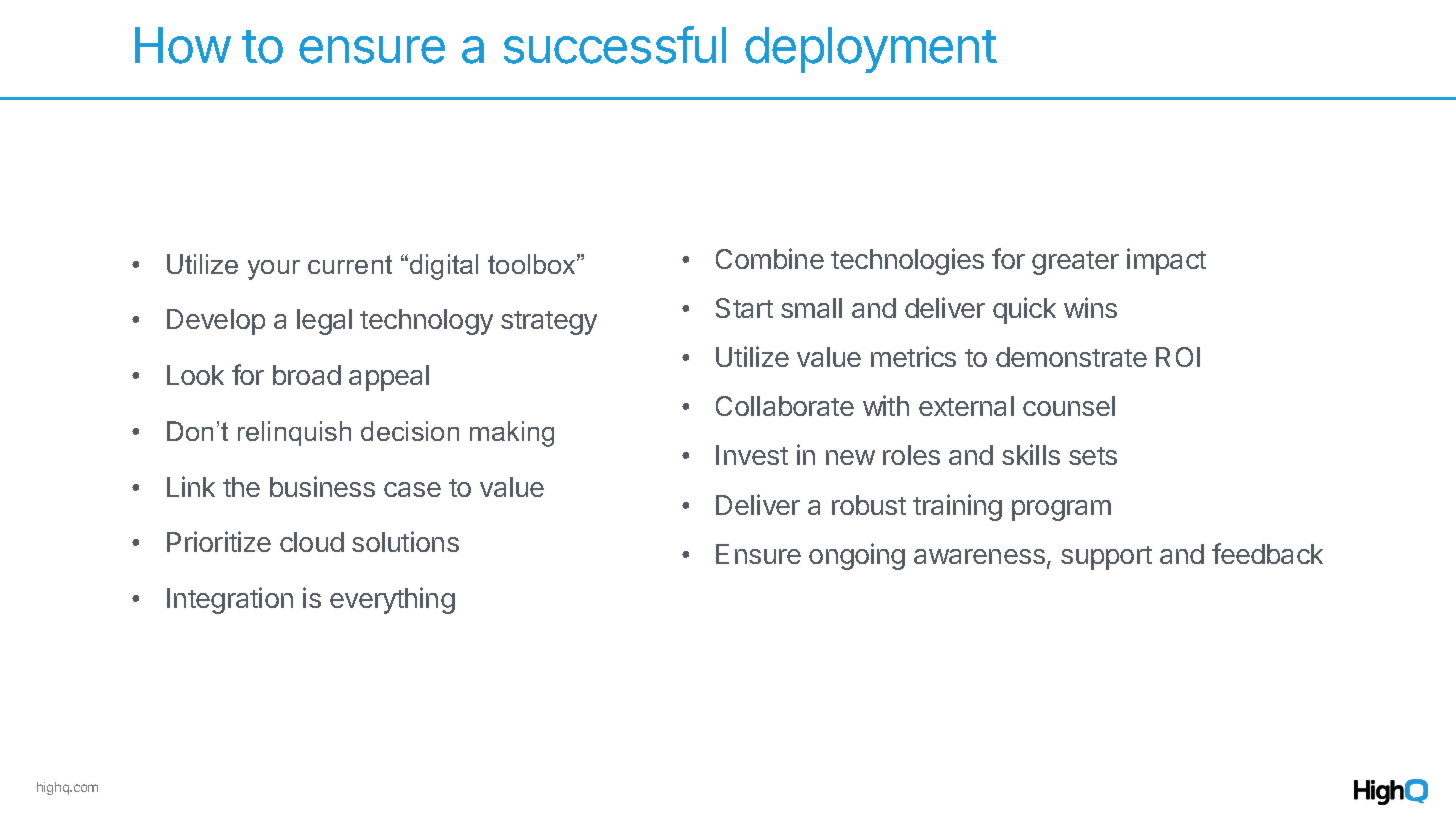 Image resolution: width=1456 pixels, height=819 pixels. I want to click on impact, so click(1166, 261).
